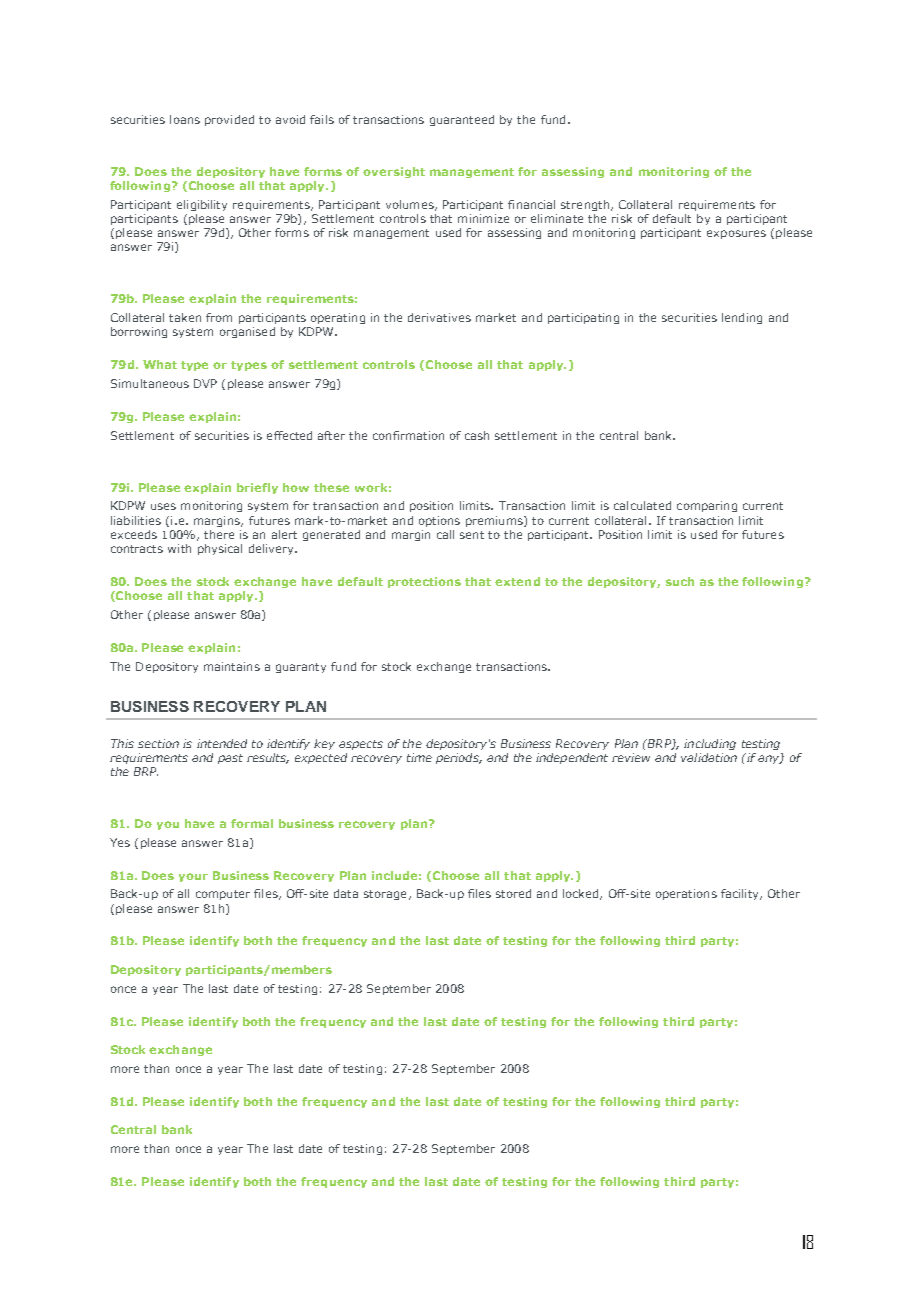 This image has height=1308, width=924. I want to click on guaranteed, so click(462, 120).
